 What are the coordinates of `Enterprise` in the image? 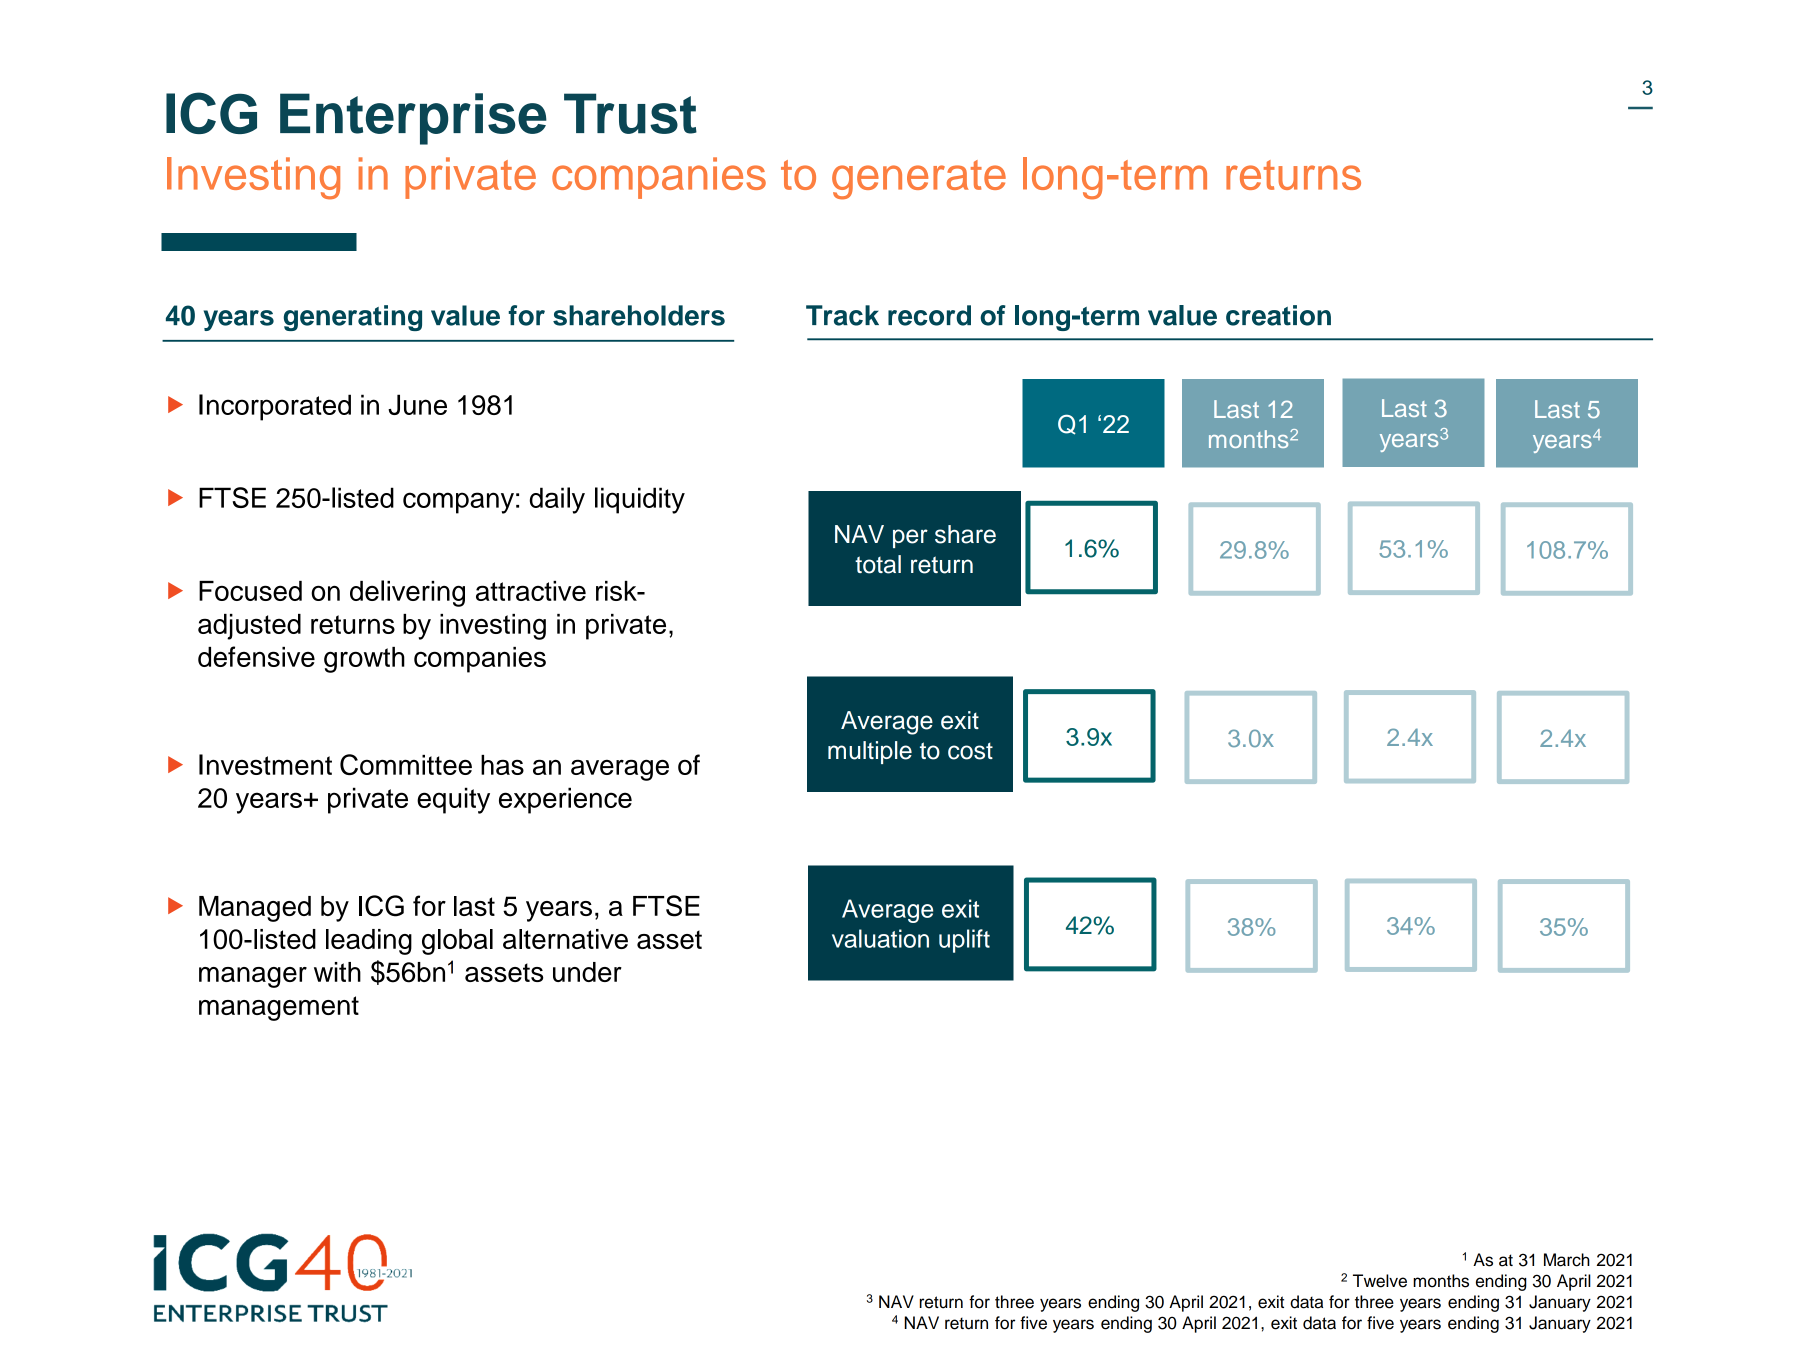 It's located at (413, 119).
